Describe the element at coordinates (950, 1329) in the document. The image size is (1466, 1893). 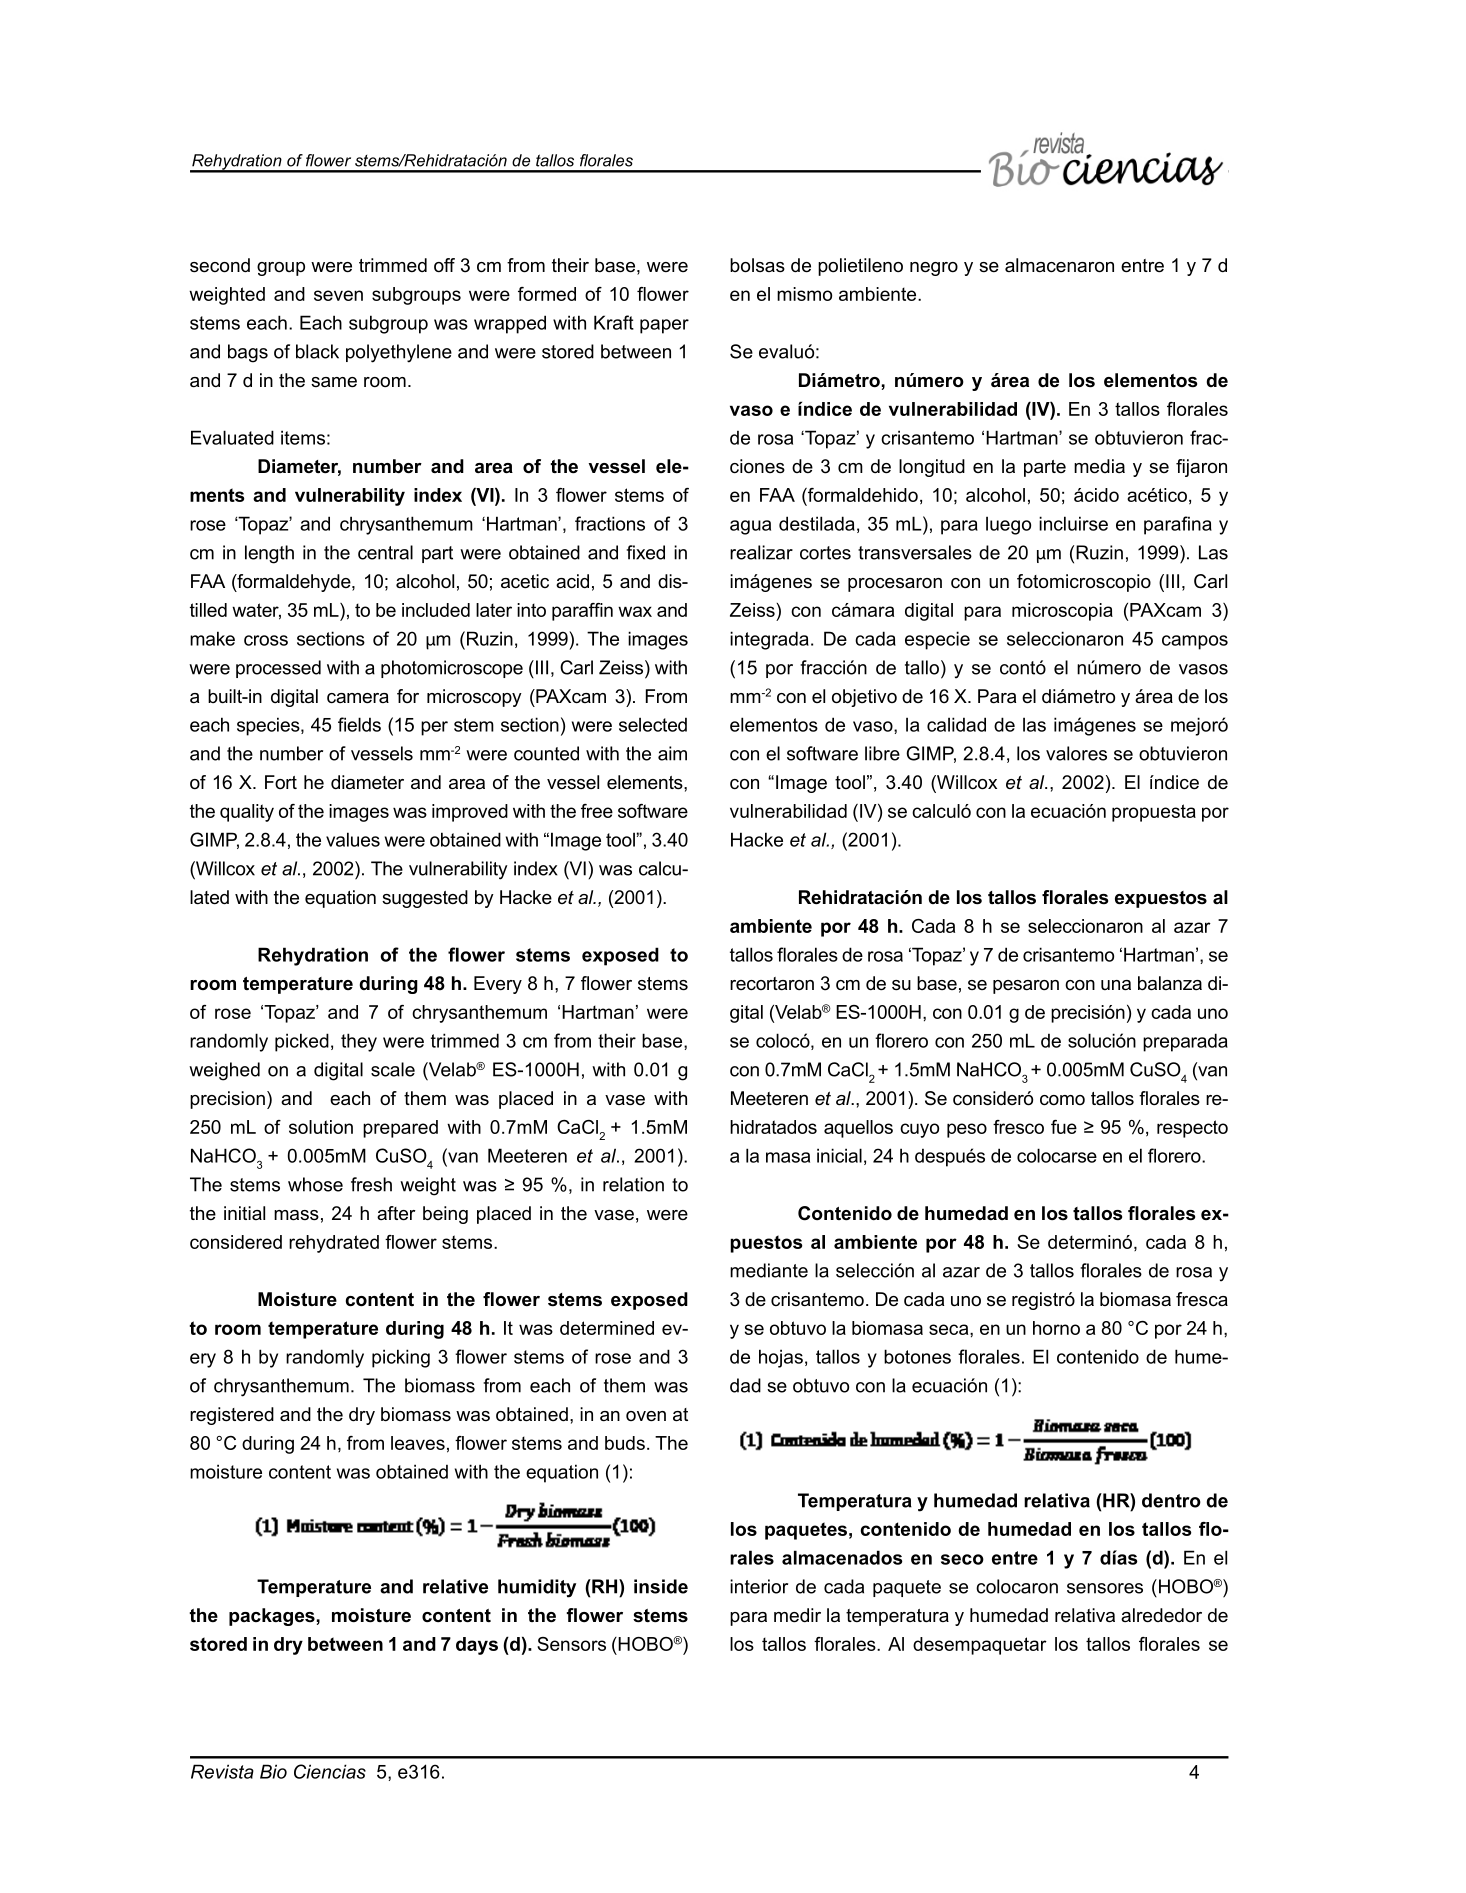
I see `seca` at that location.
